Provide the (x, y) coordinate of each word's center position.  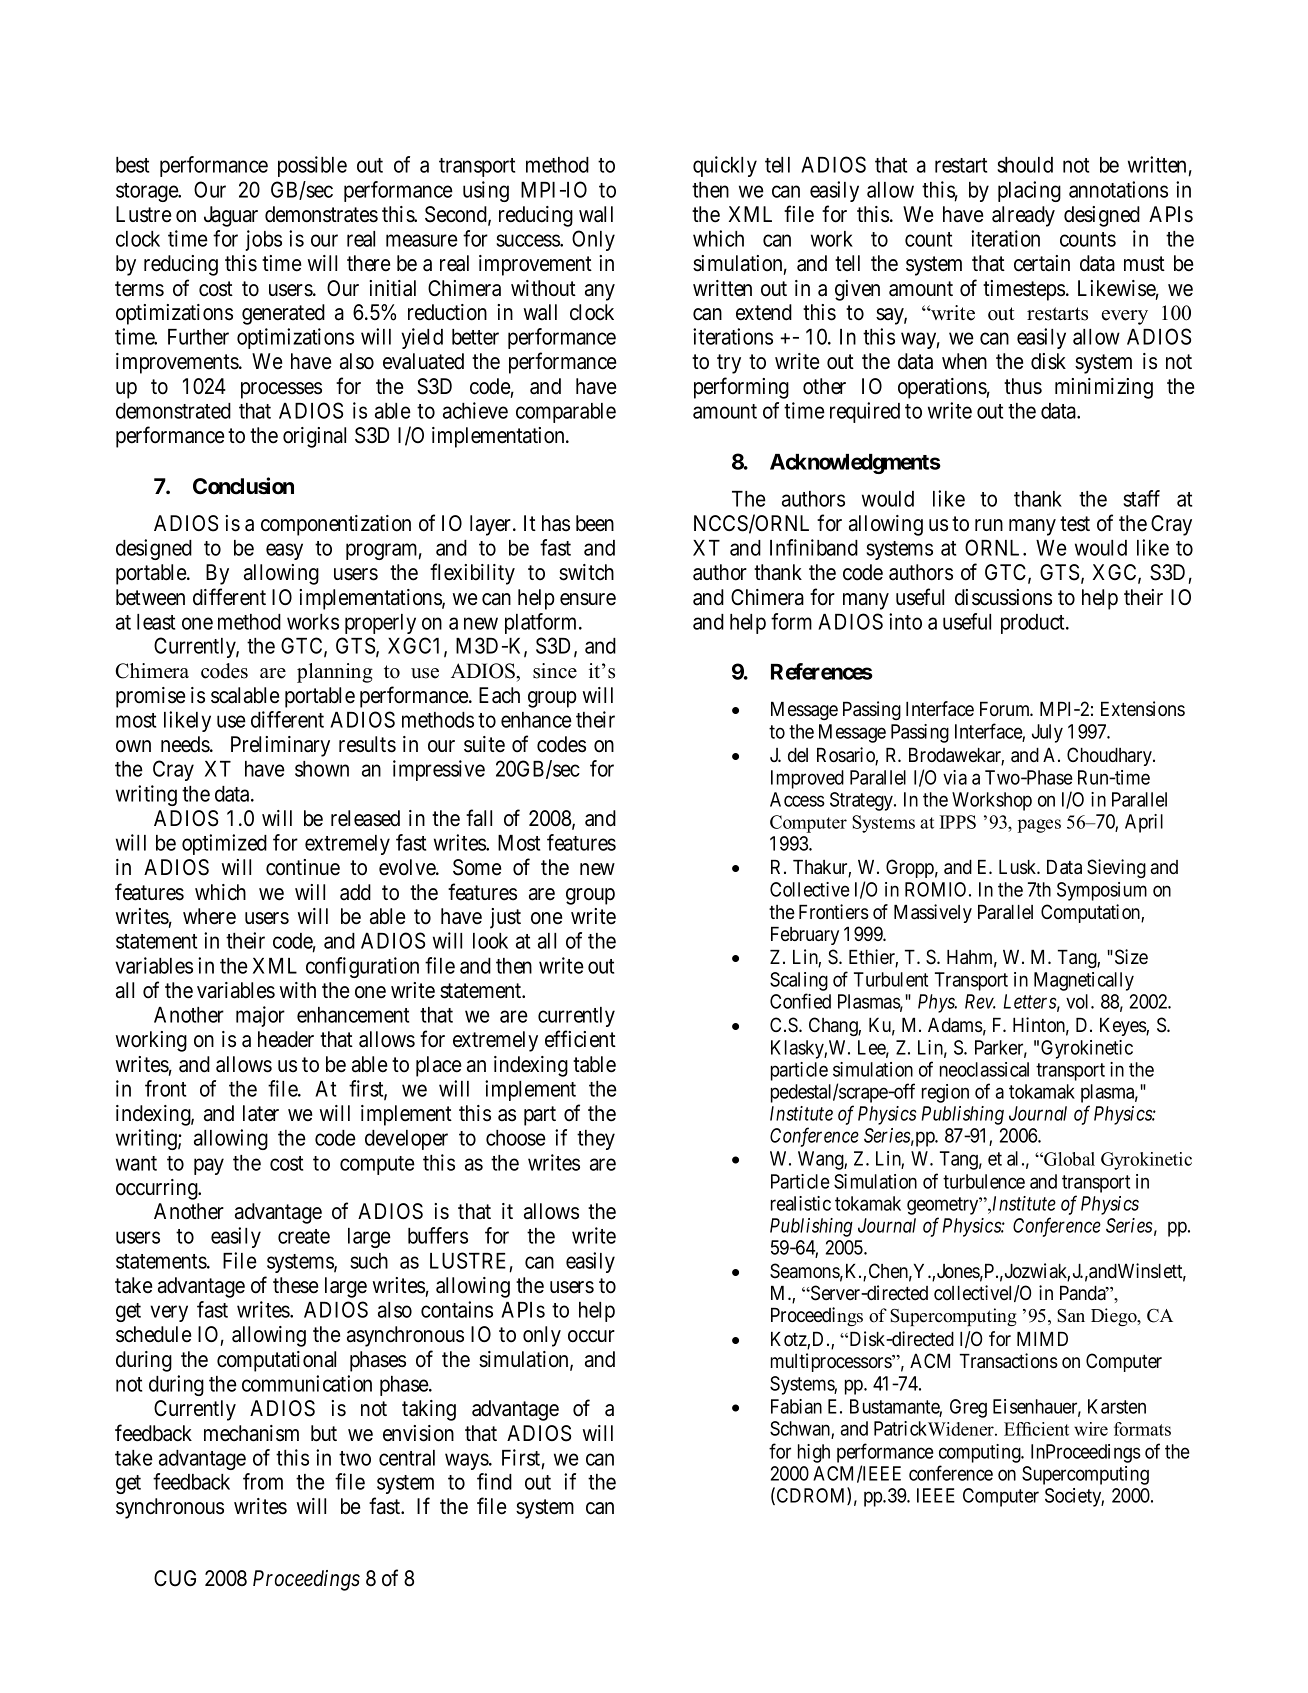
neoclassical (984, 1069)
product (1034, 624)
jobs (263, 240)
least (156, 622)
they (596, 1140)
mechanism (251, 1433)
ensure (588, 599)
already (1023, 216)
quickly (725, 166)
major (260, 1016)
